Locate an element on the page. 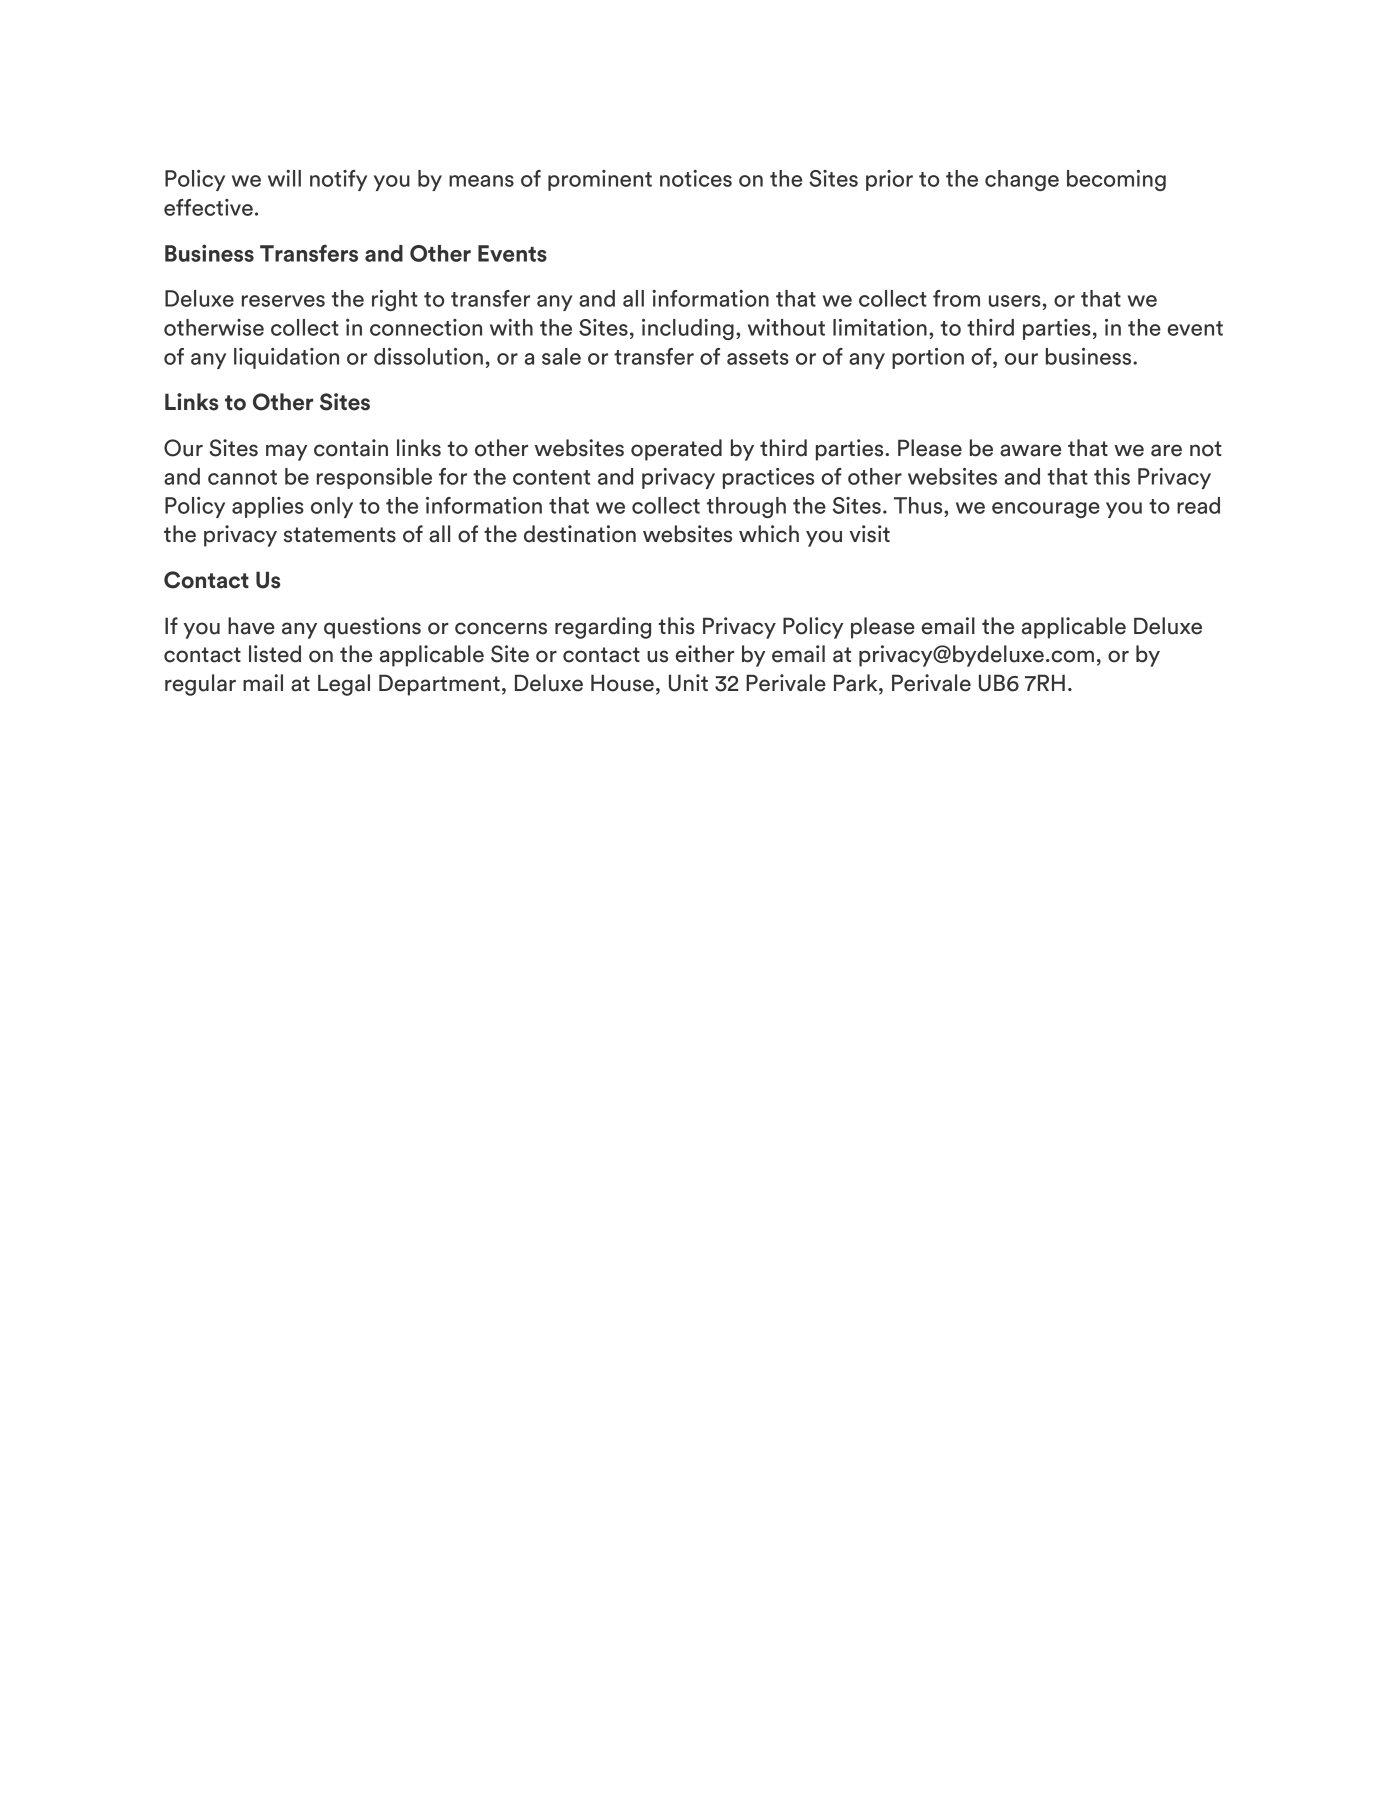 The image size is (1391, 1800). contain is located at coordinates (351, 448).
